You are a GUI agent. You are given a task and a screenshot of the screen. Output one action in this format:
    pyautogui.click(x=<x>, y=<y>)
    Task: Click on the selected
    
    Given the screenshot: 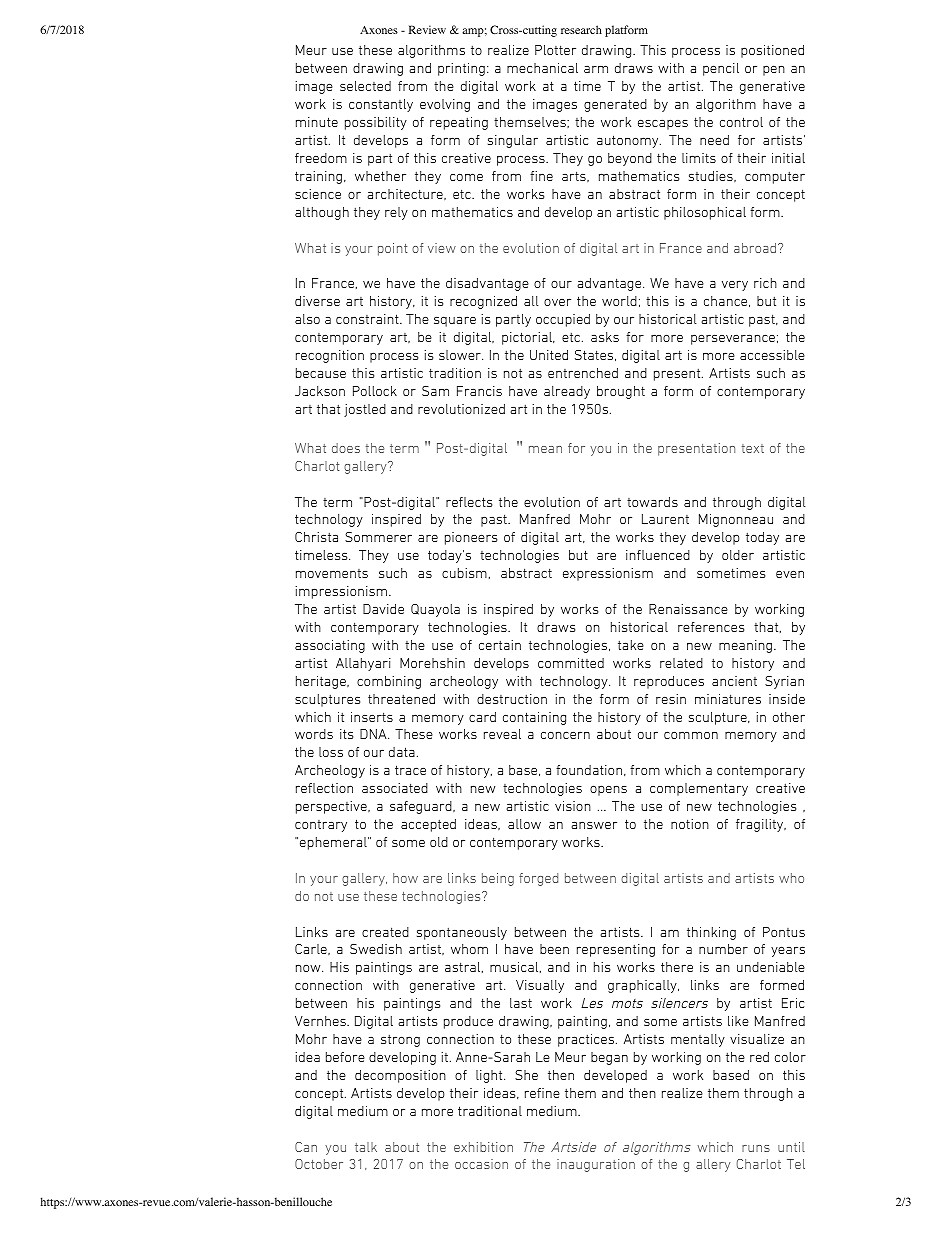 What is the action you would take?
    pyautogui.click(x=365, y=86)
